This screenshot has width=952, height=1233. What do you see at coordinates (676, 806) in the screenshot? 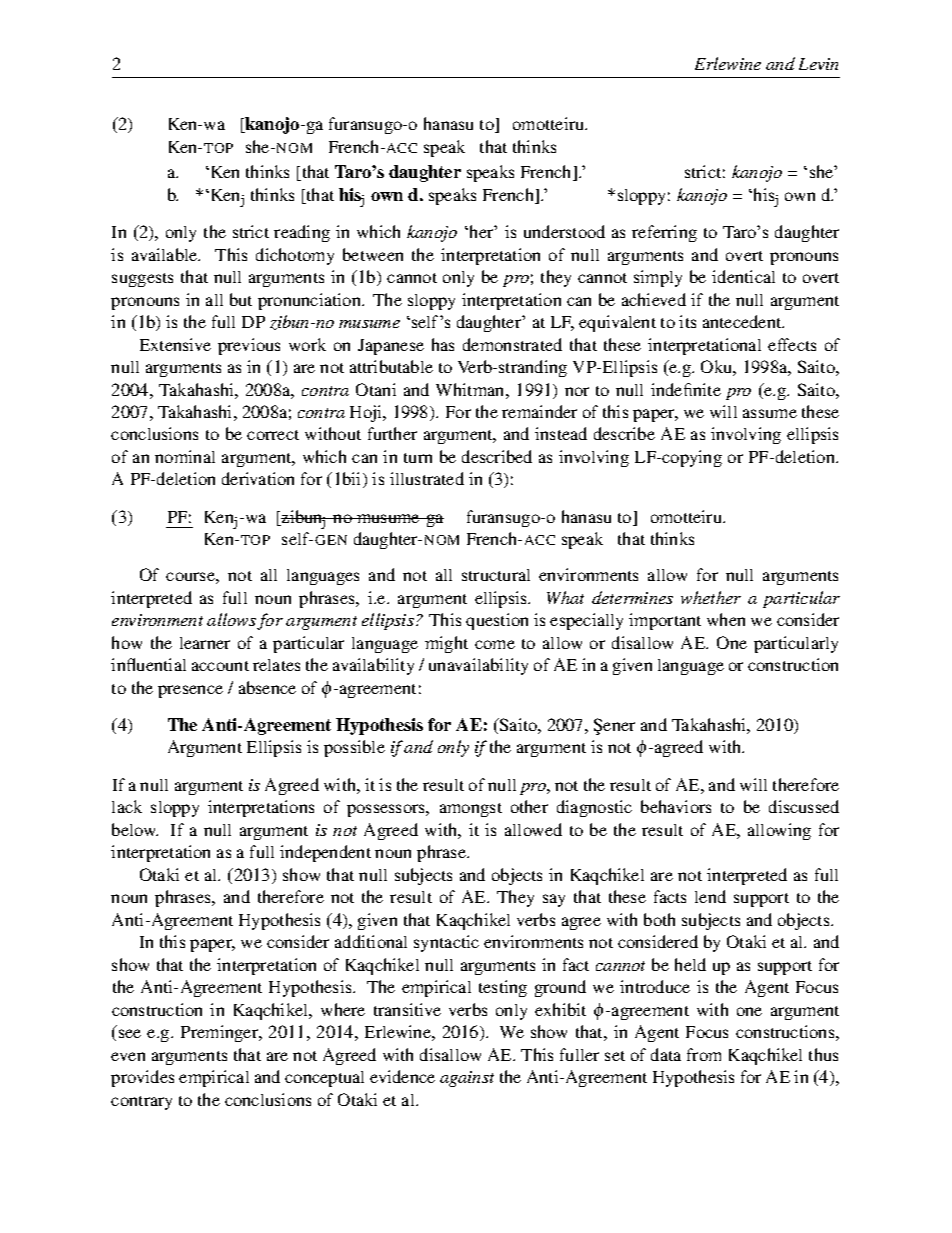
I see `behaviors` at bounding box center [676, 806].
